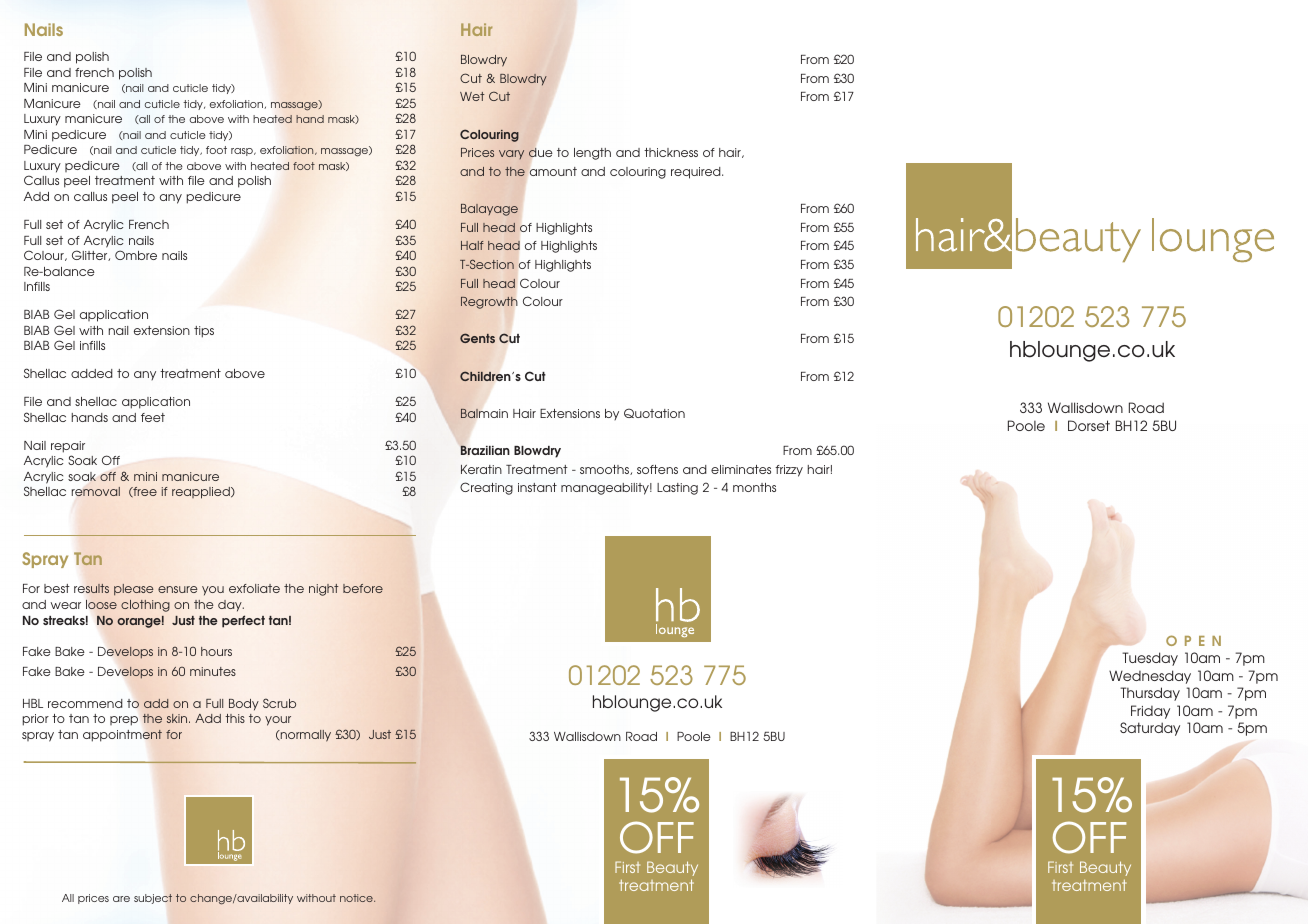 The width and height of the document is (1308, 924). I want to click on Wet, so click(472, 96).
